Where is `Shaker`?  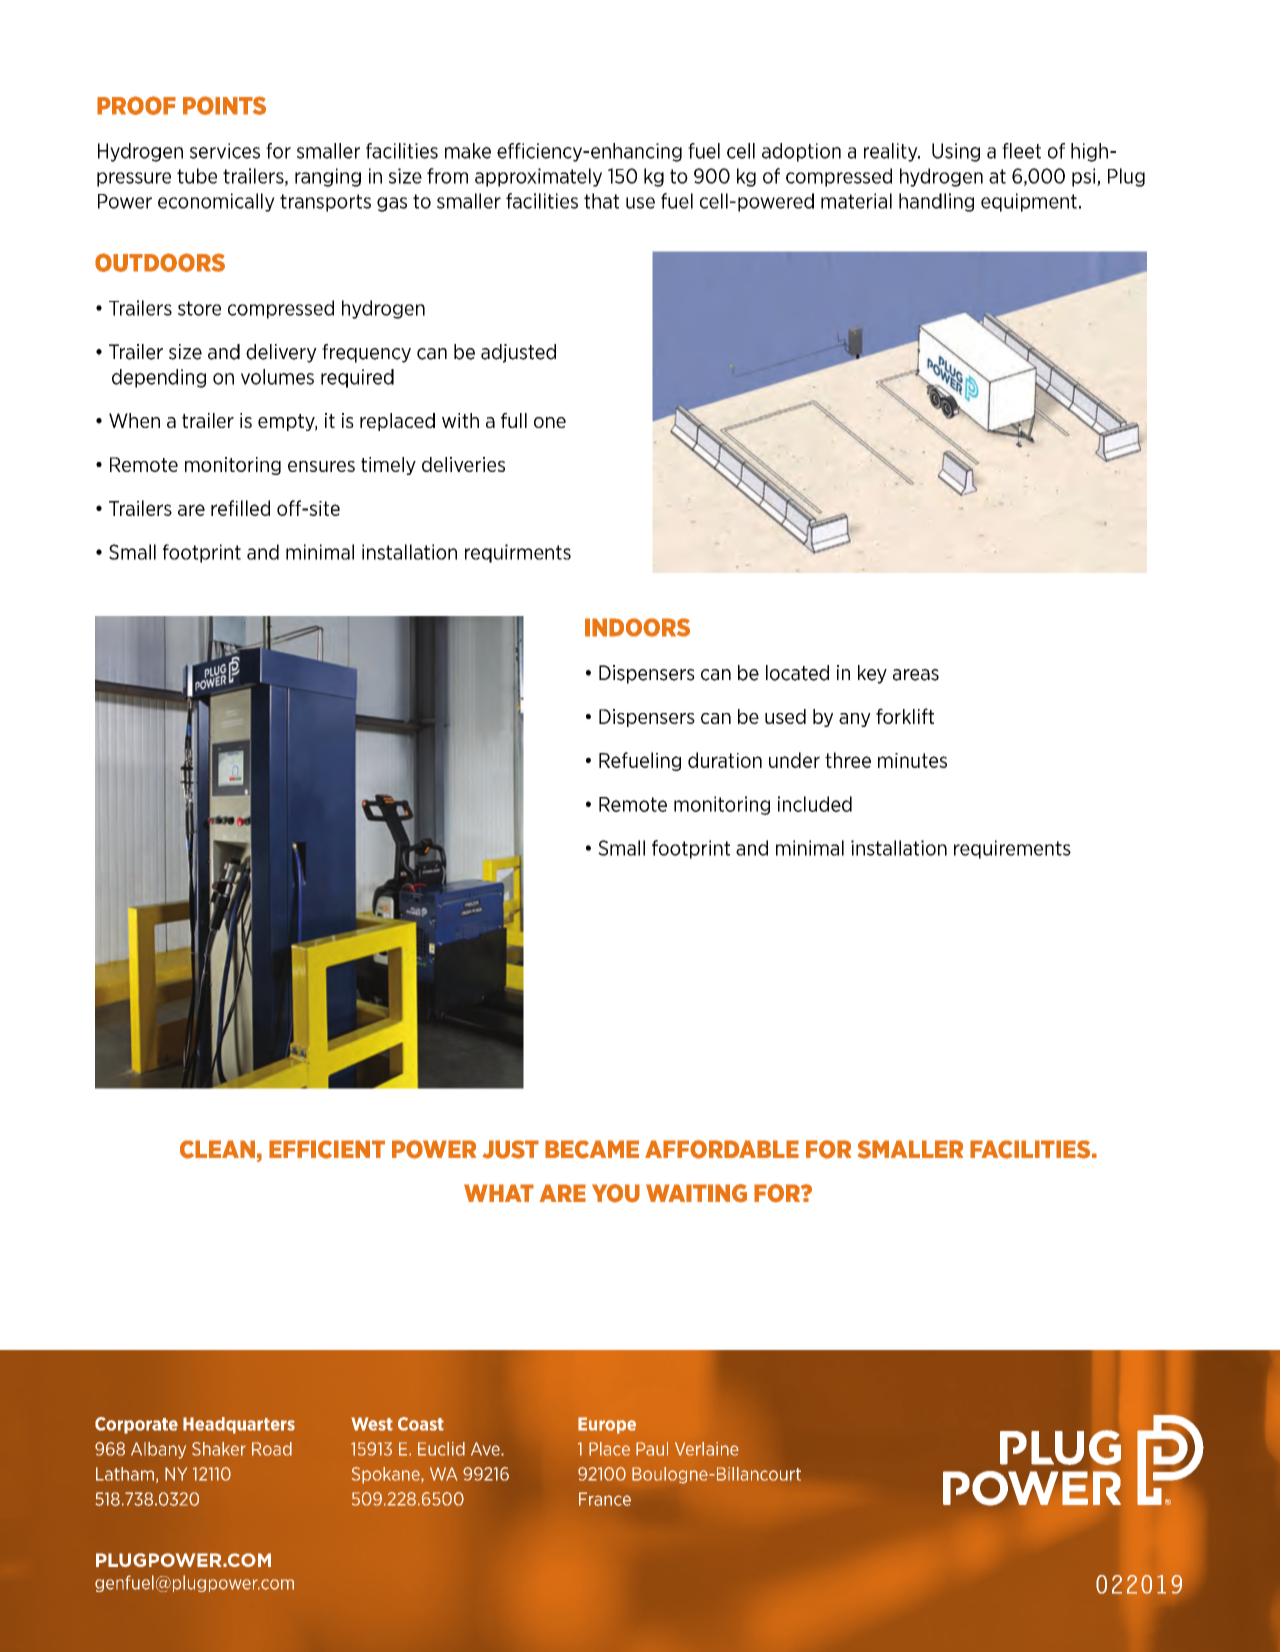 Shaker is located at coordinates (219, 1449).
